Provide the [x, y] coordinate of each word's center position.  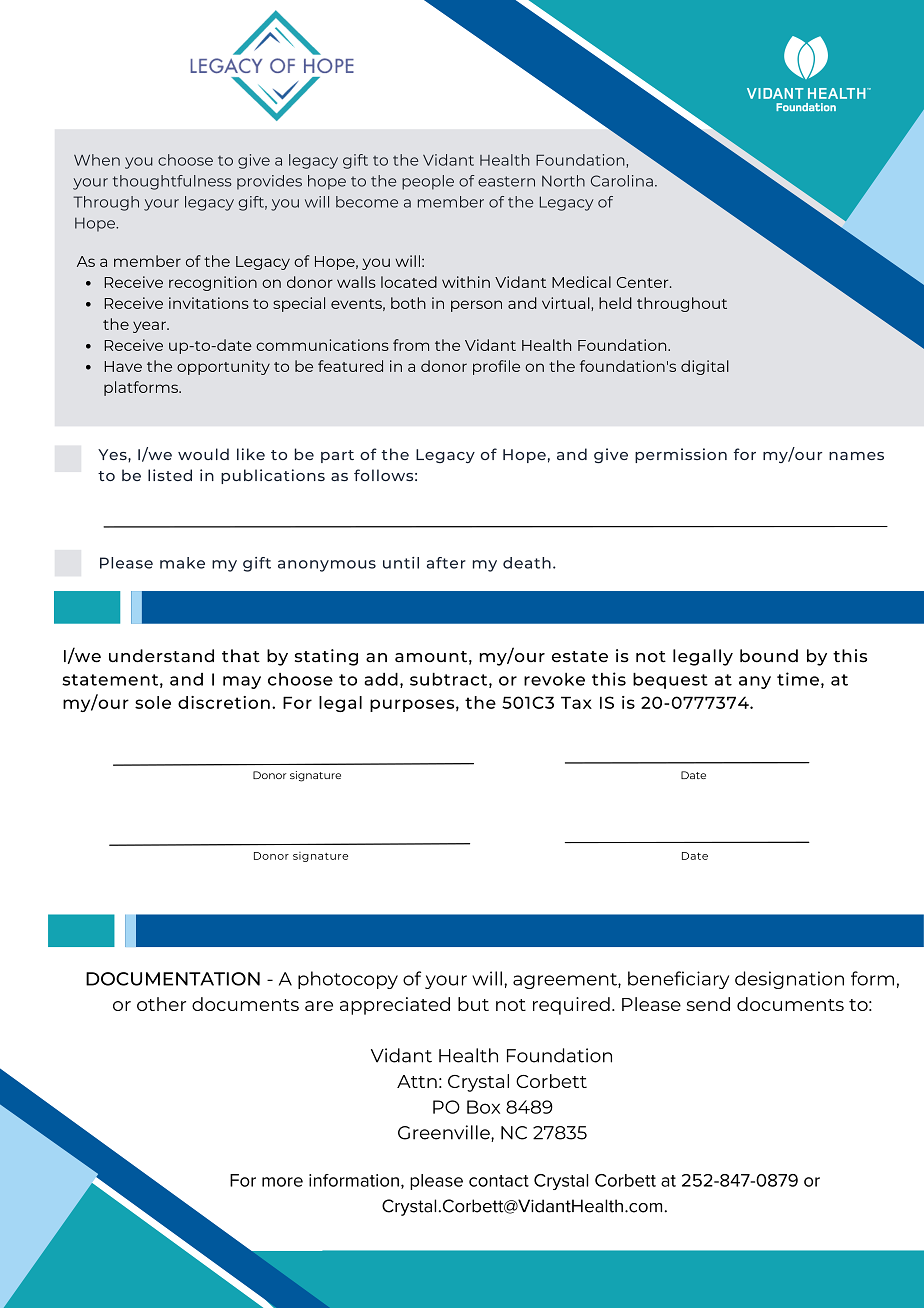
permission [681, 455]
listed [170, 475]
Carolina [622, 181]
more [282, 1182]
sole [153, 702]
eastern [506, 181]
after [446, 563]
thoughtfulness [172, 182]
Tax [576, 702]
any [755, 682]
